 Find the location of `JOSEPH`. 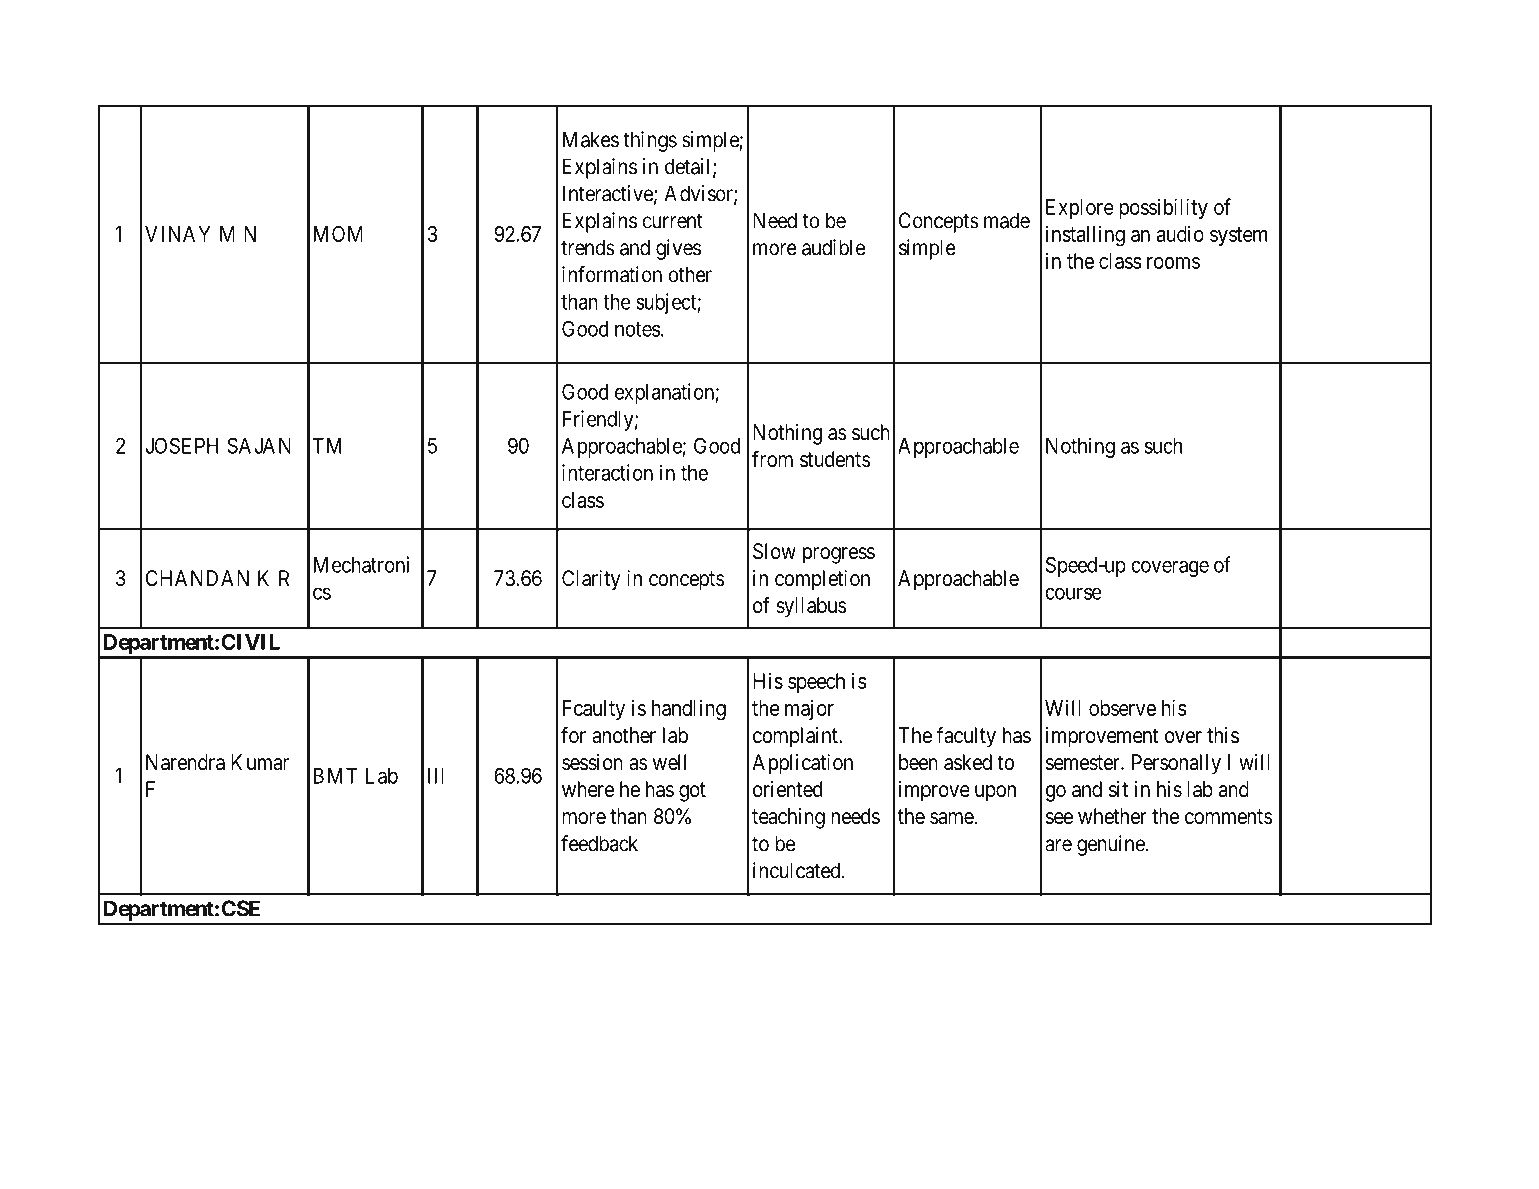

JOSEPH is located at coordinates (182, 445).
